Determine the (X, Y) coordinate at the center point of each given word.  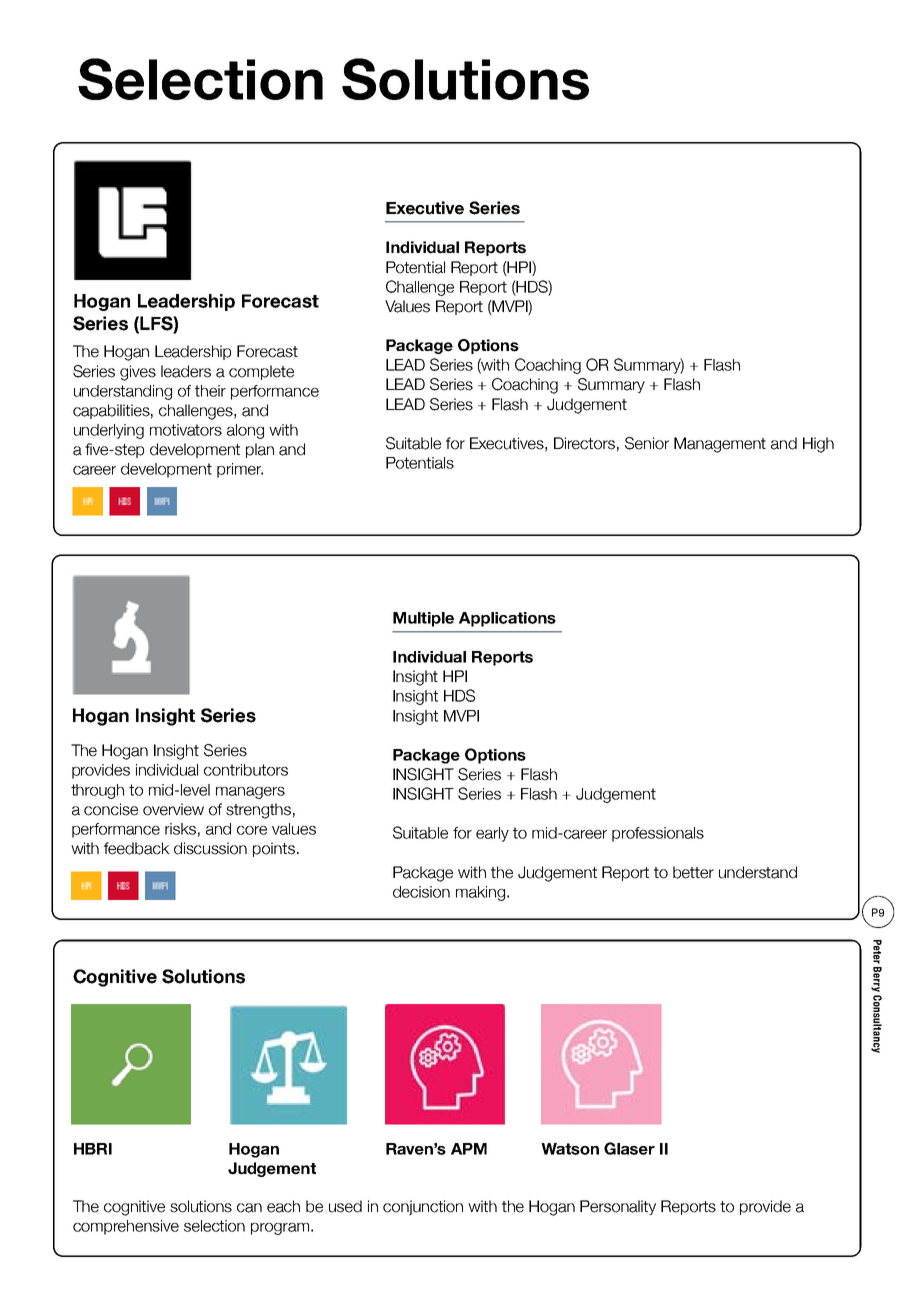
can (249, 1208)
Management (720, 445)
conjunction (423, 1207)
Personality (618, 1207)
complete (261, 372)
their (210, 391)
